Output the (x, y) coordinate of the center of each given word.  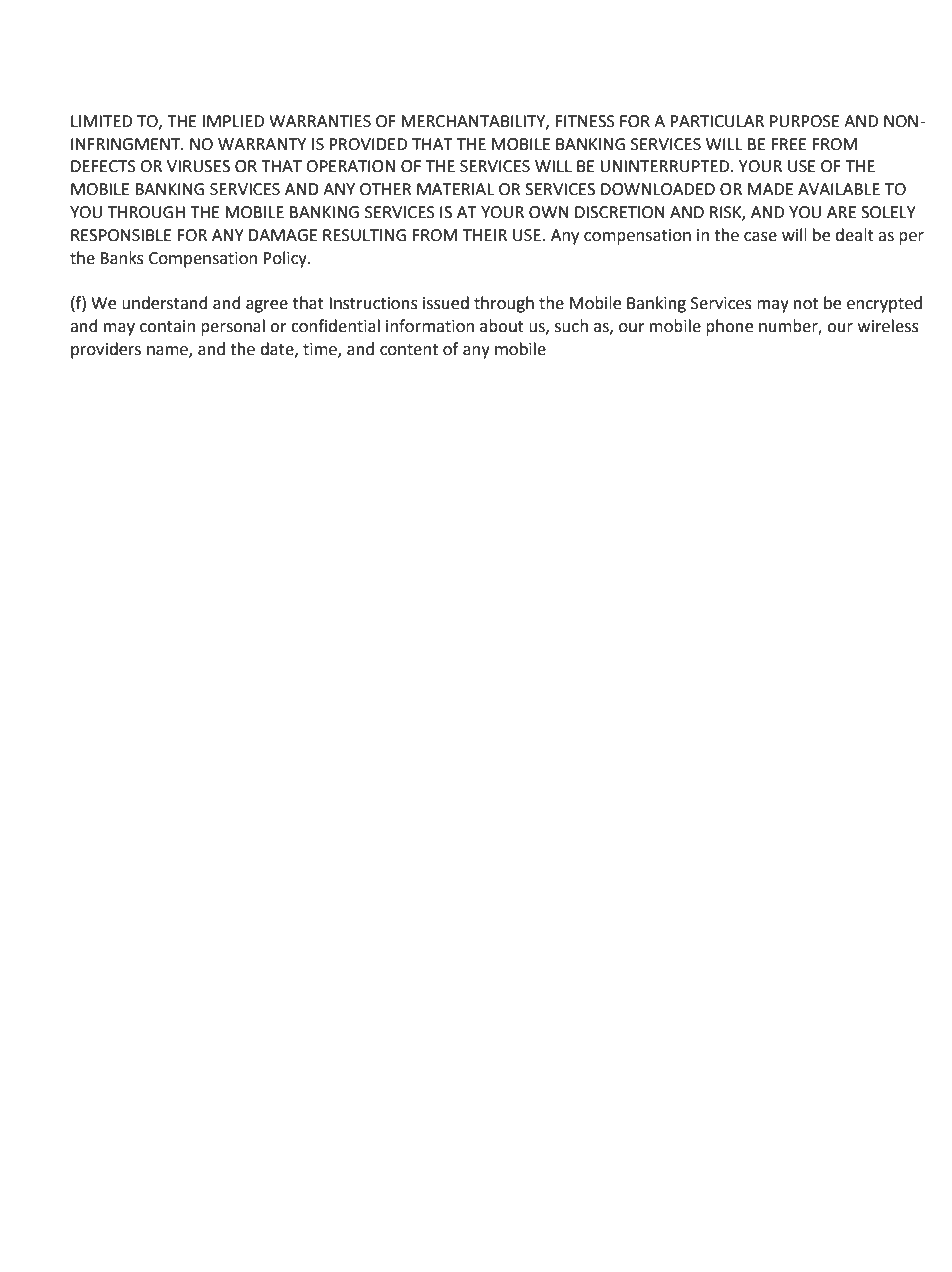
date (278, 349)
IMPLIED (233, 121)
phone (729, 327)
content (409, 350)
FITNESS (585, 121)
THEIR (485, 235)
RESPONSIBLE (121, 235)
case (760, 237)
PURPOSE (805, 121)
